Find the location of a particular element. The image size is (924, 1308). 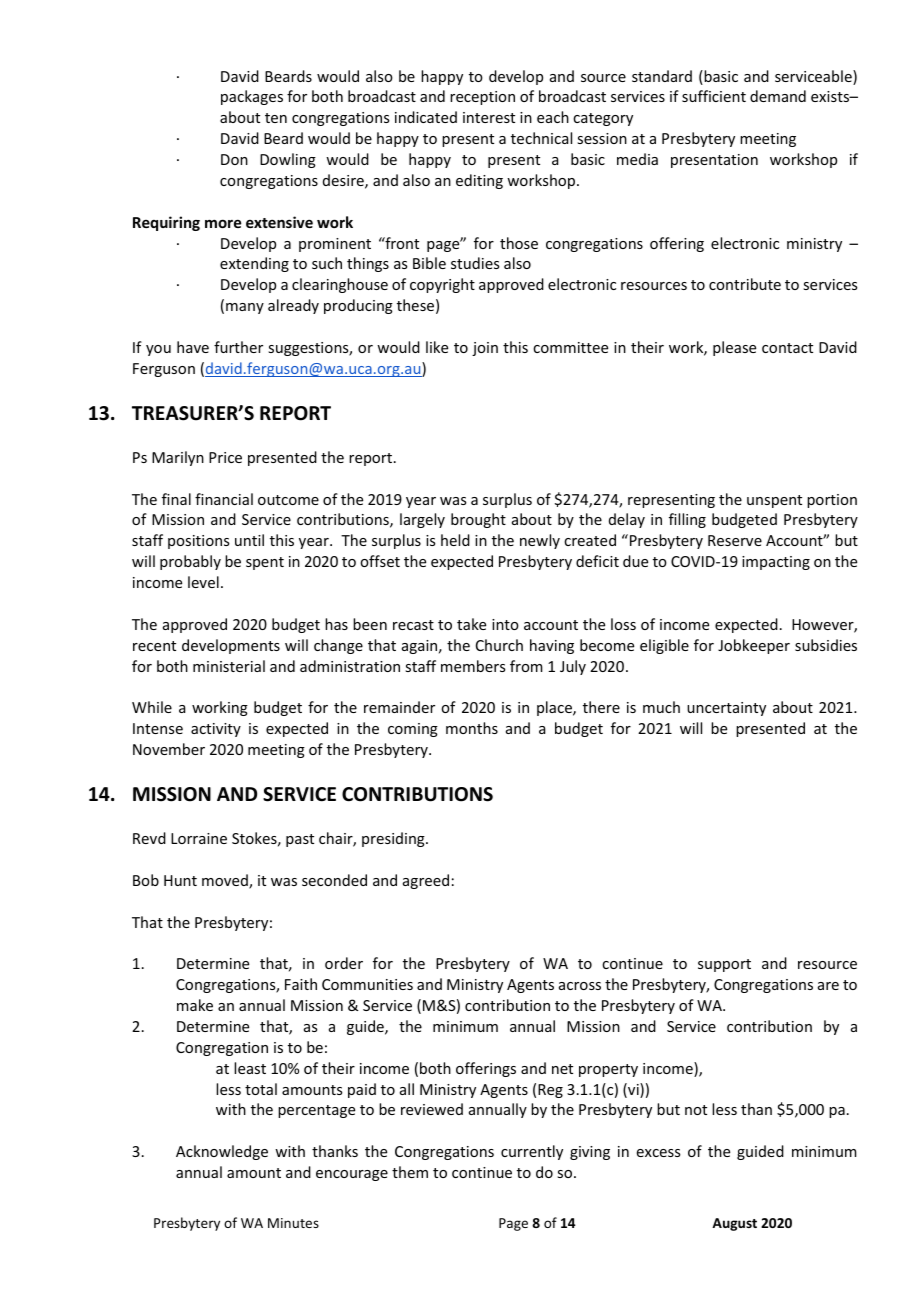

currently is located at coordinates (532, 1152).
